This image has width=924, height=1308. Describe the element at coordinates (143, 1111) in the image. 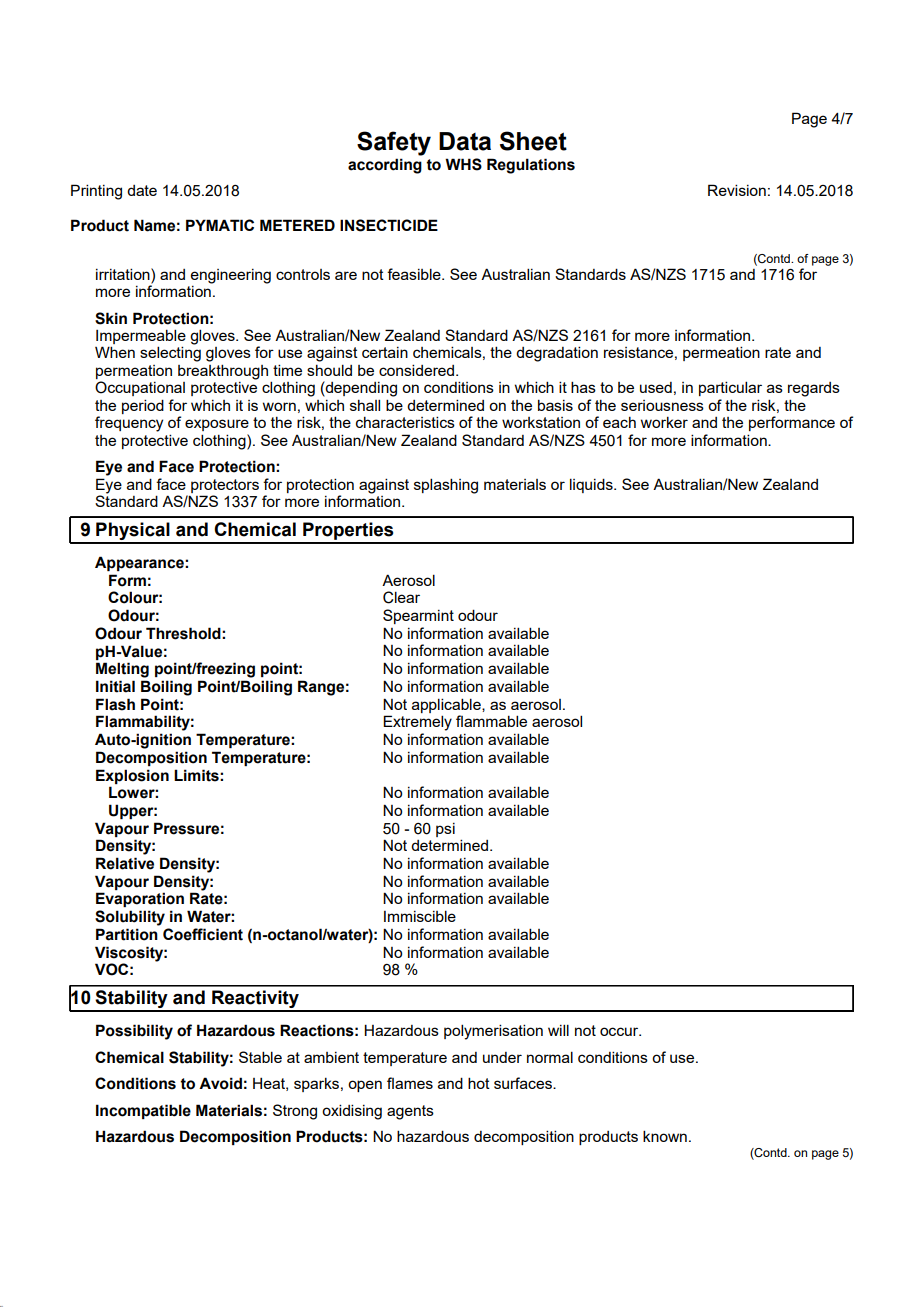

I see `Incompatible` at that location.
